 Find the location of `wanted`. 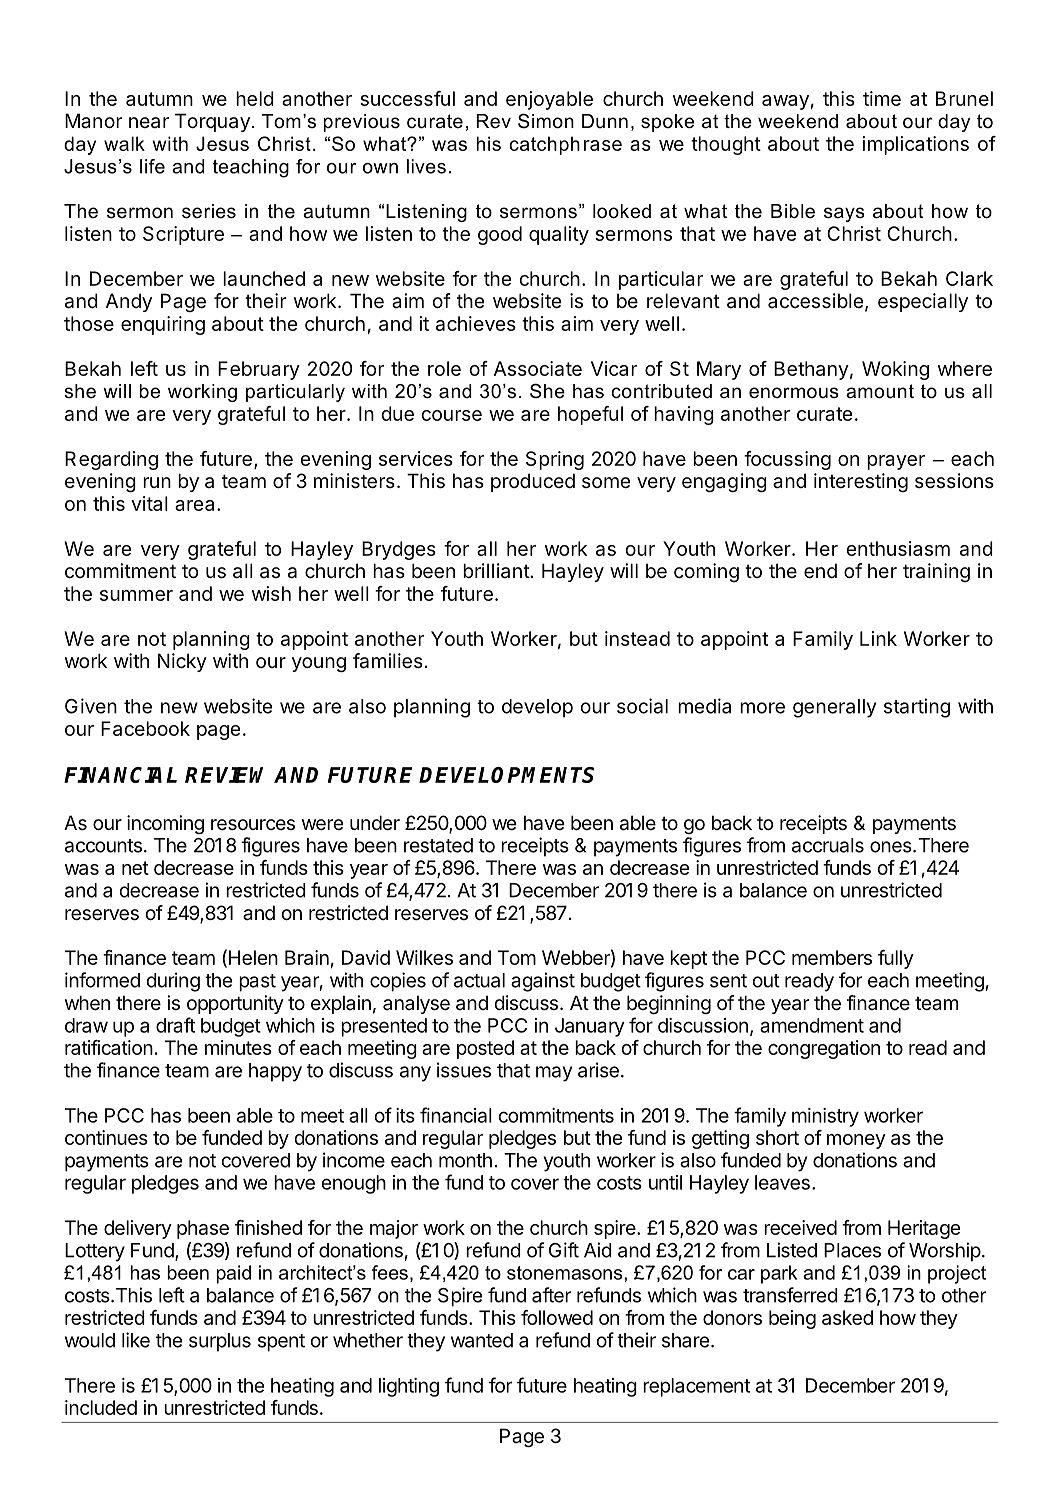

wanted is located at coordinates (482, 1340).
